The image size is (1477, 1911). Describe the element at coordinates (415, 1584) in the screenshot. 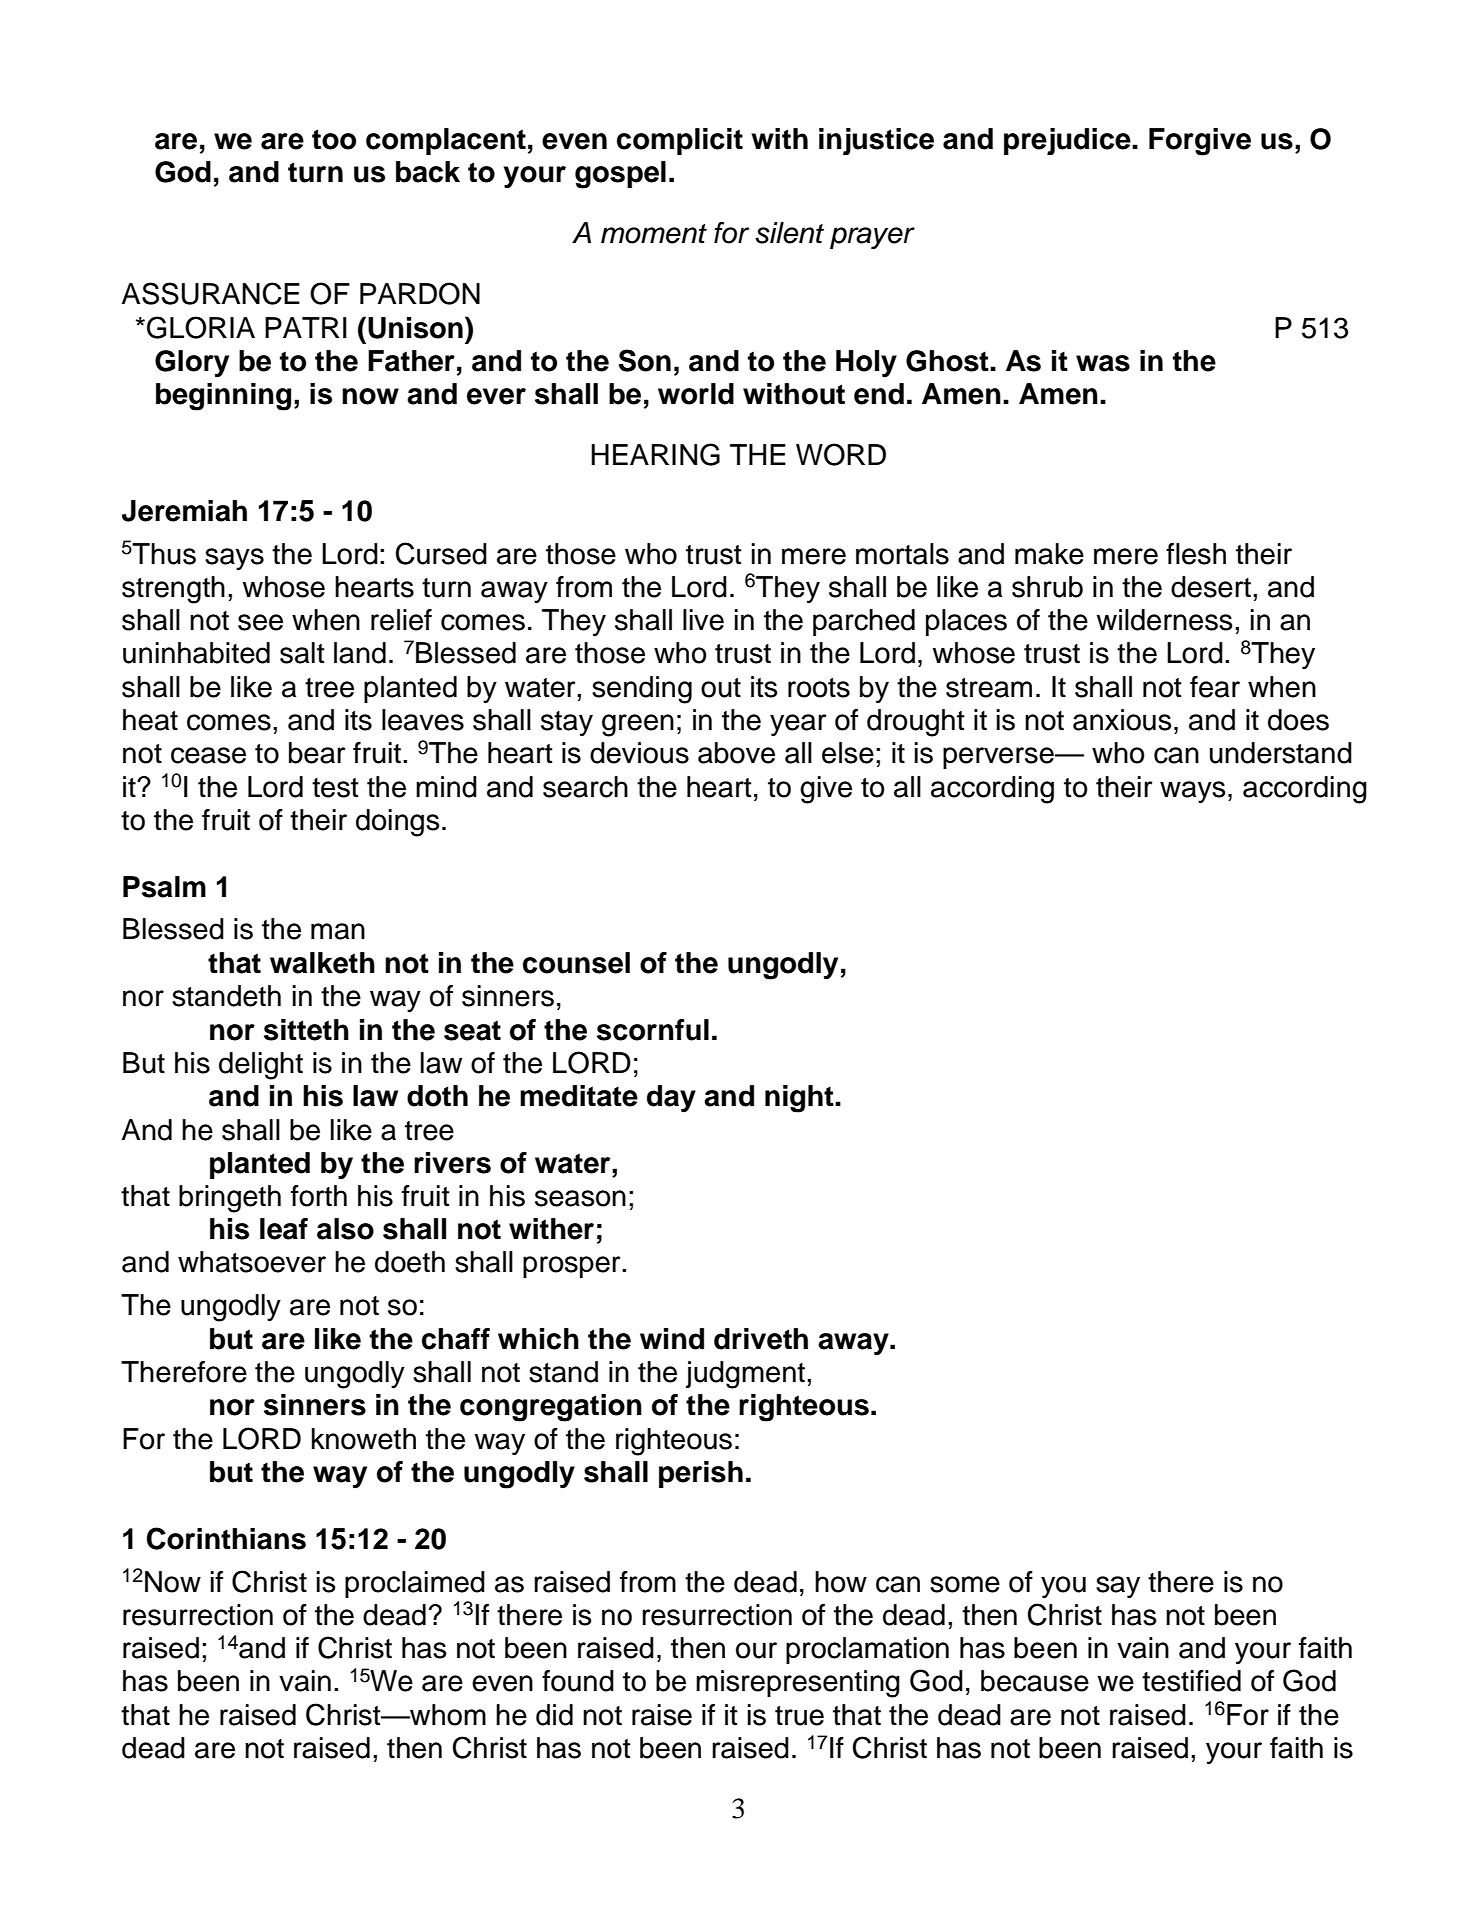

I see `proclaimed` at that location.
